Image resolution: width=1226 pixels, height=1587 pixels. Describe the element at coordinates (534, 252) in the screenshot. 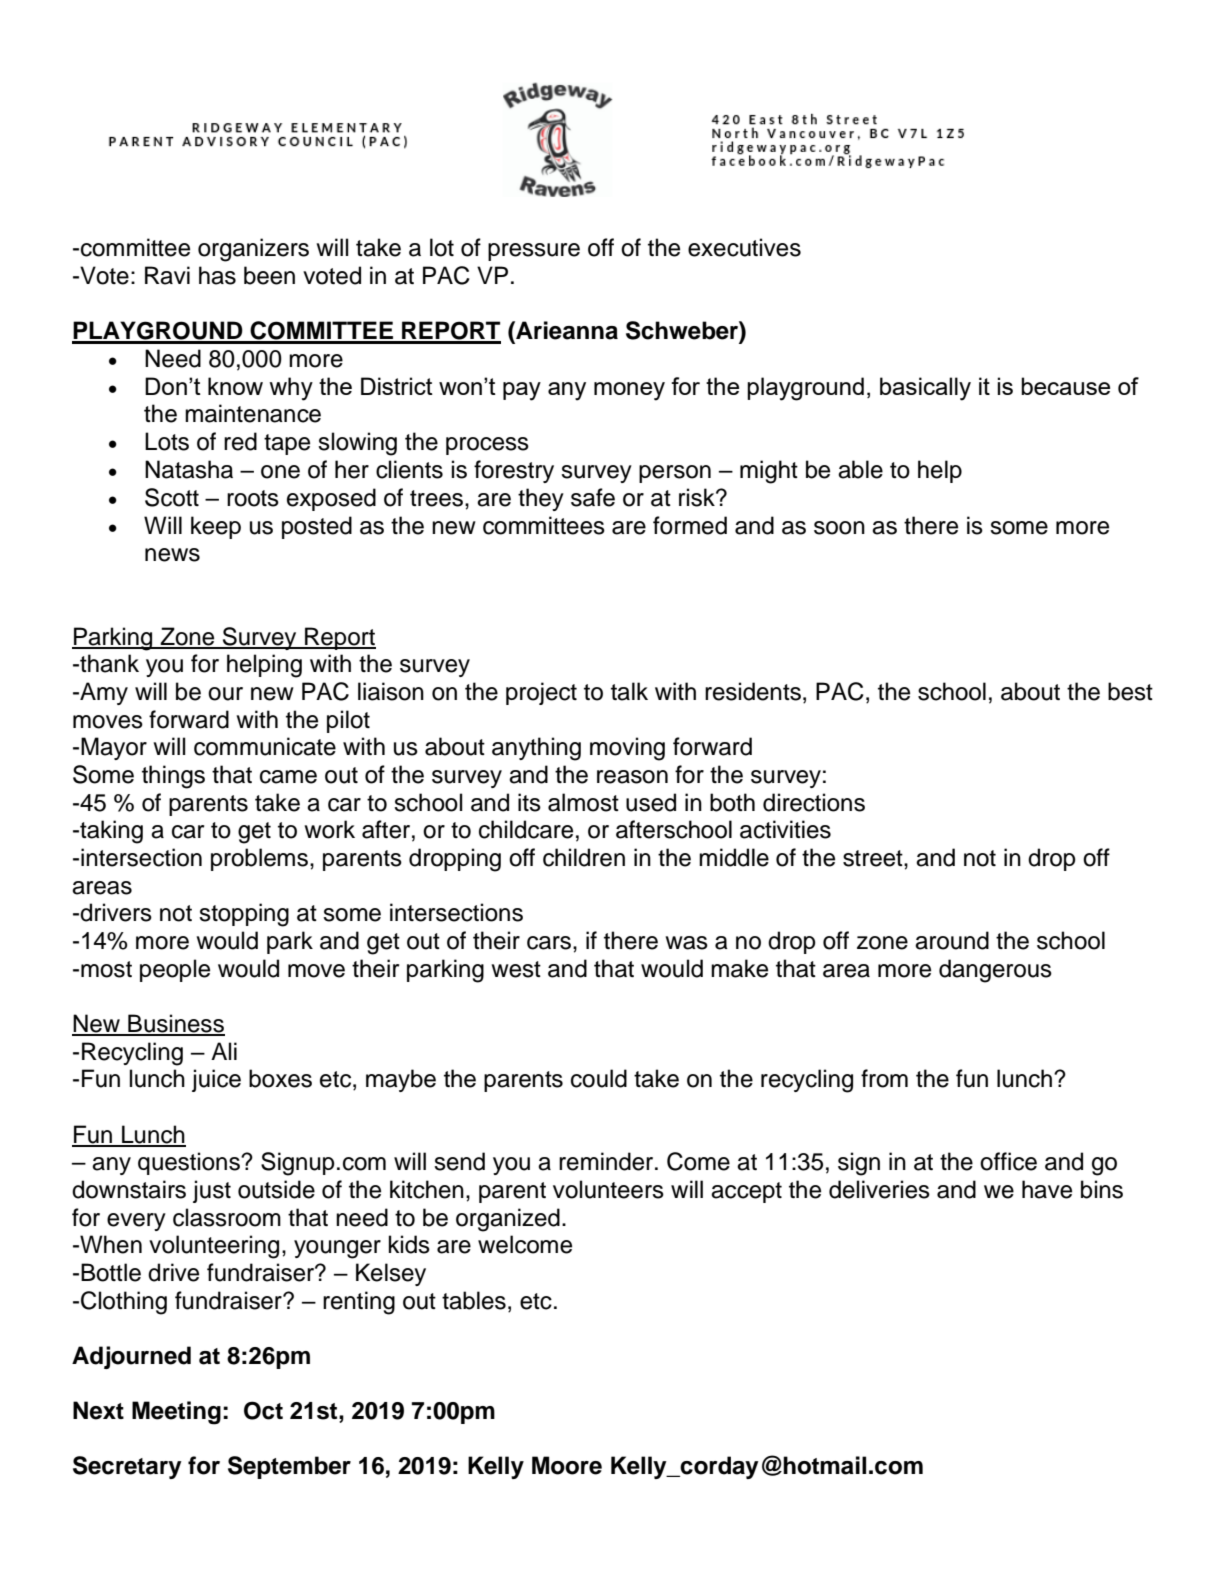

I see `pressure` at that location.
